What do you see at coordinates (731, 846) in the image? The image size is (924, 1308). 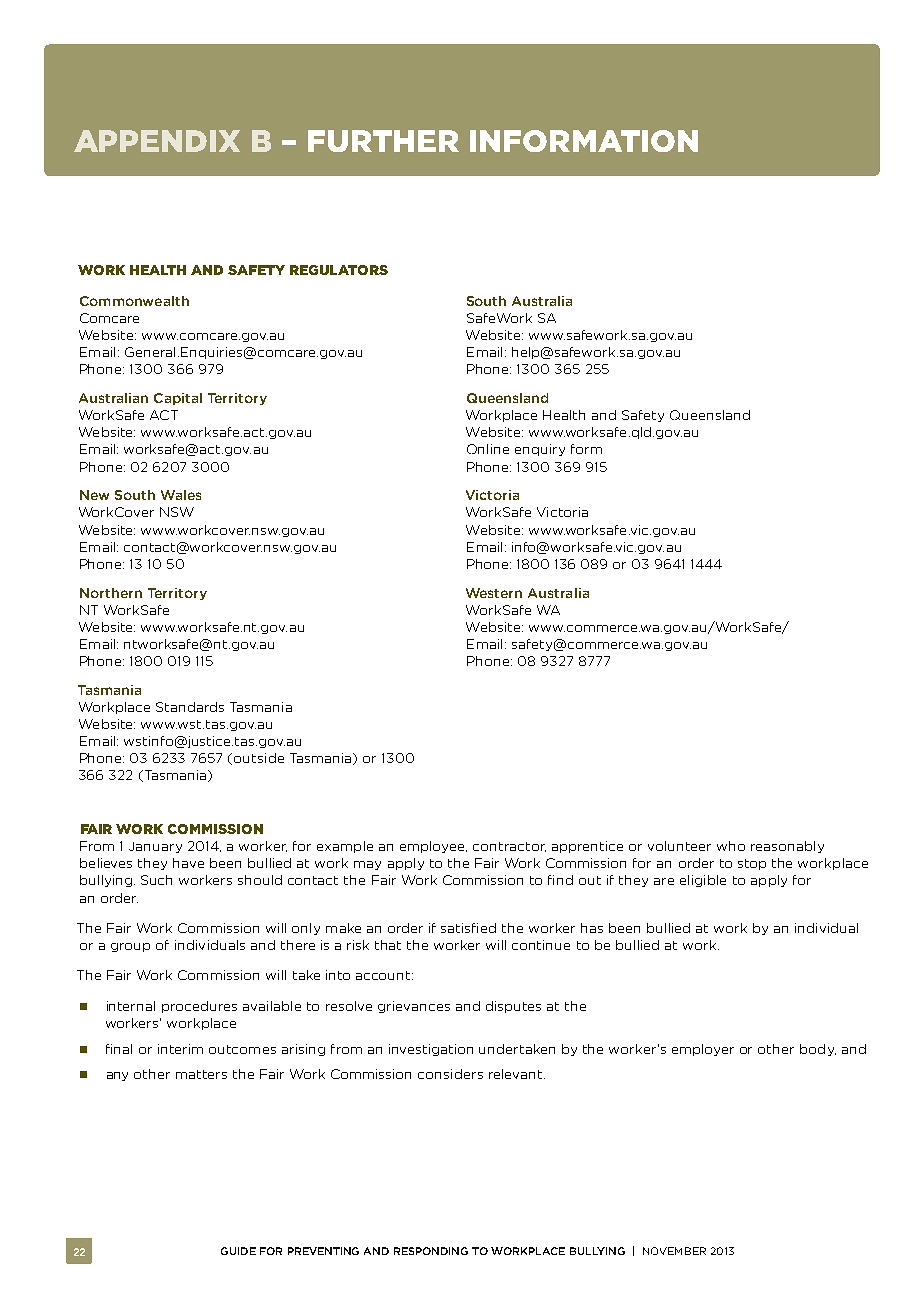 I see `who` at bounding box center [731, 846].
